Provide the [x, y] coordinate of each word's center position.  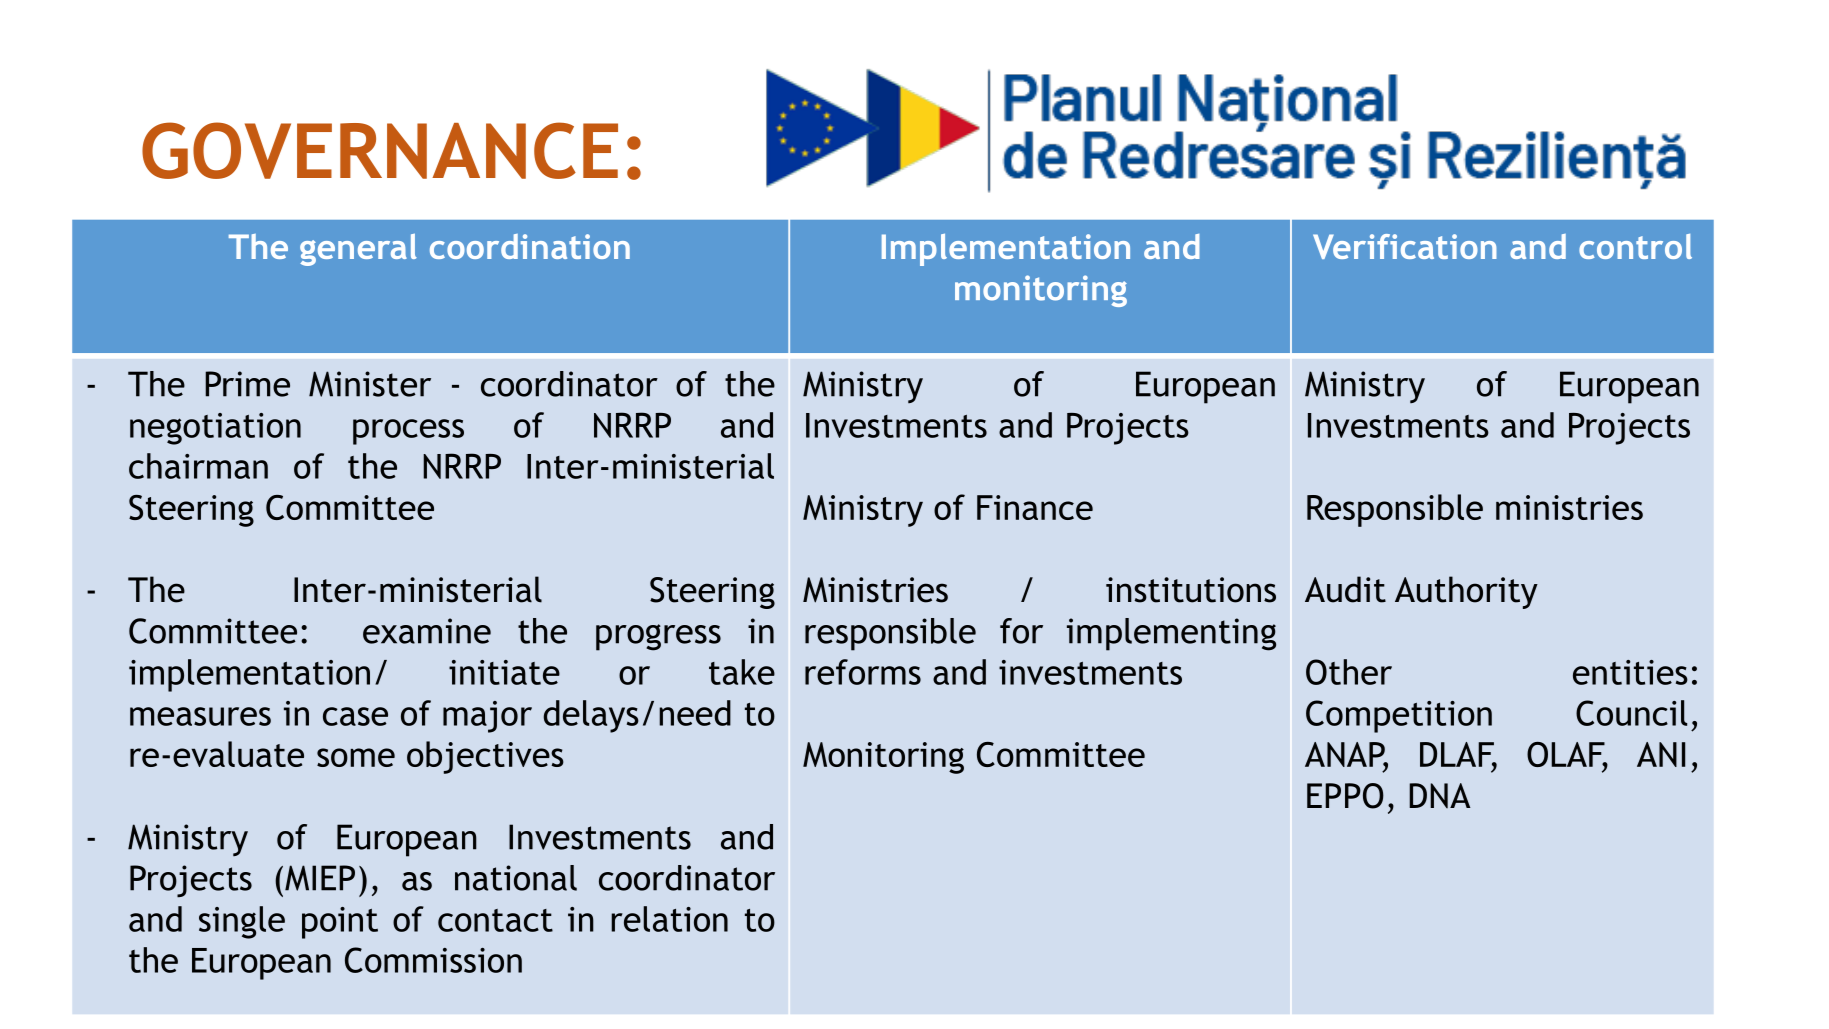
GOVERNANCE [380, 150]
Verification [1405, 246]
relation [669, 919]
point [340, 923]
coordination [530, 246]
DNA [1440, 795]
